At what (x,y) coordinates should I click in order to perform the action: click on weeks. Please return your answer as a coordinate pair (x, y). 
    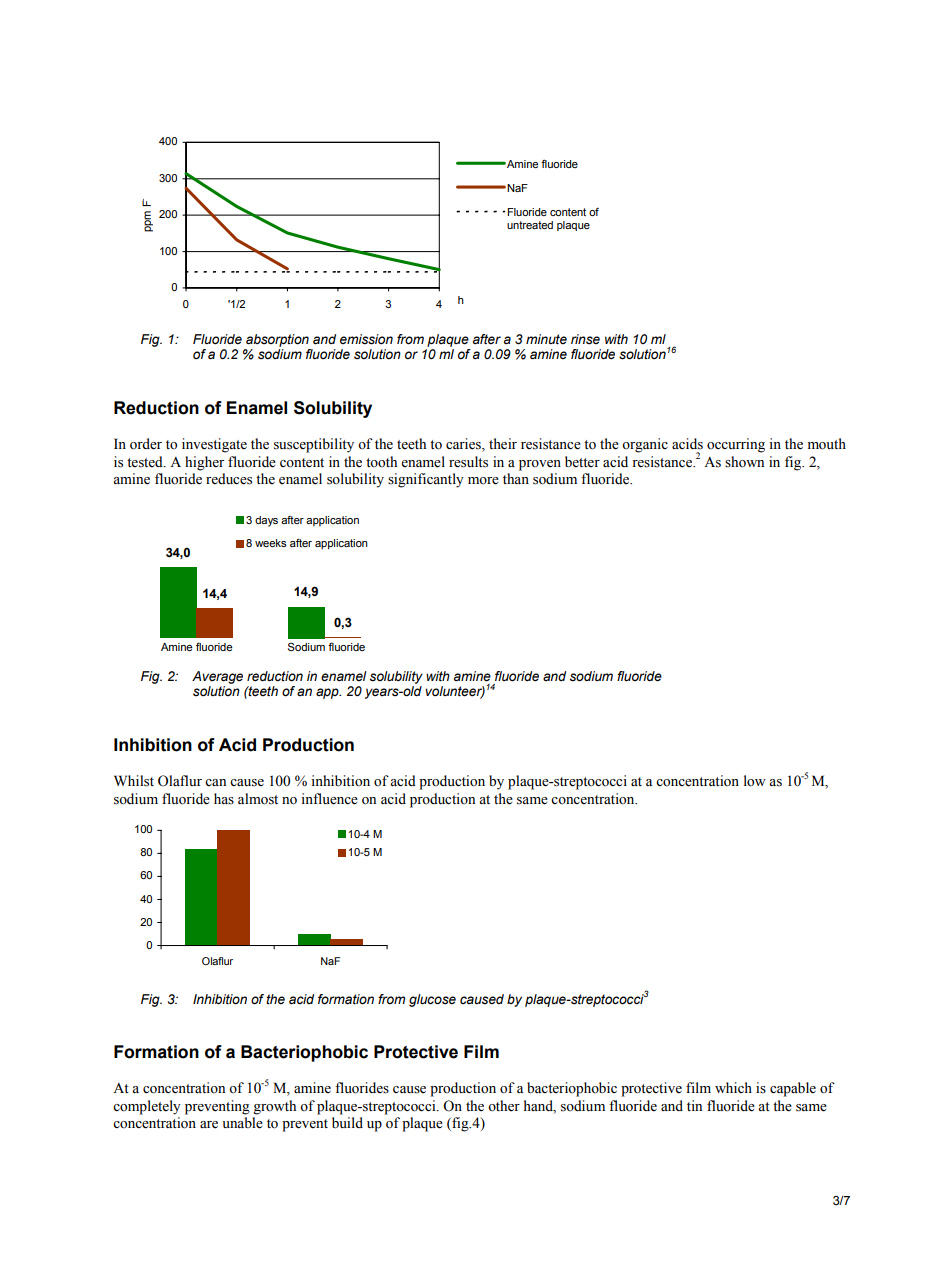
    Looking at the image, I should click on (271, 543).
